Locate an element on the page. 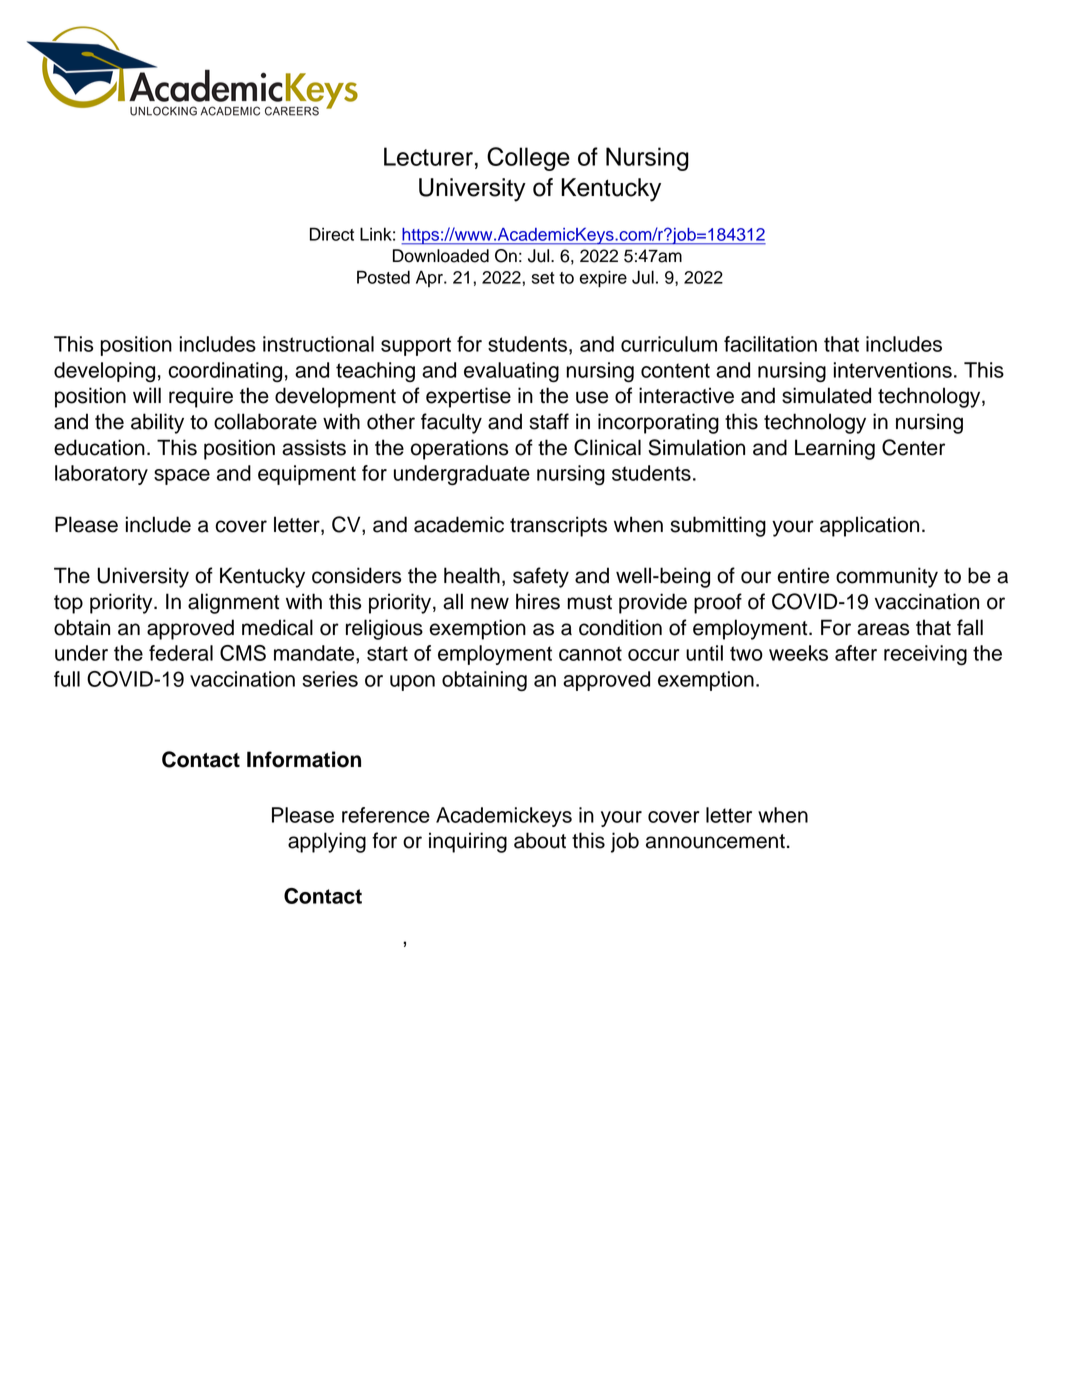 This page has height=1397, width=1079. transcripts is located at coordinates (558, 526).
